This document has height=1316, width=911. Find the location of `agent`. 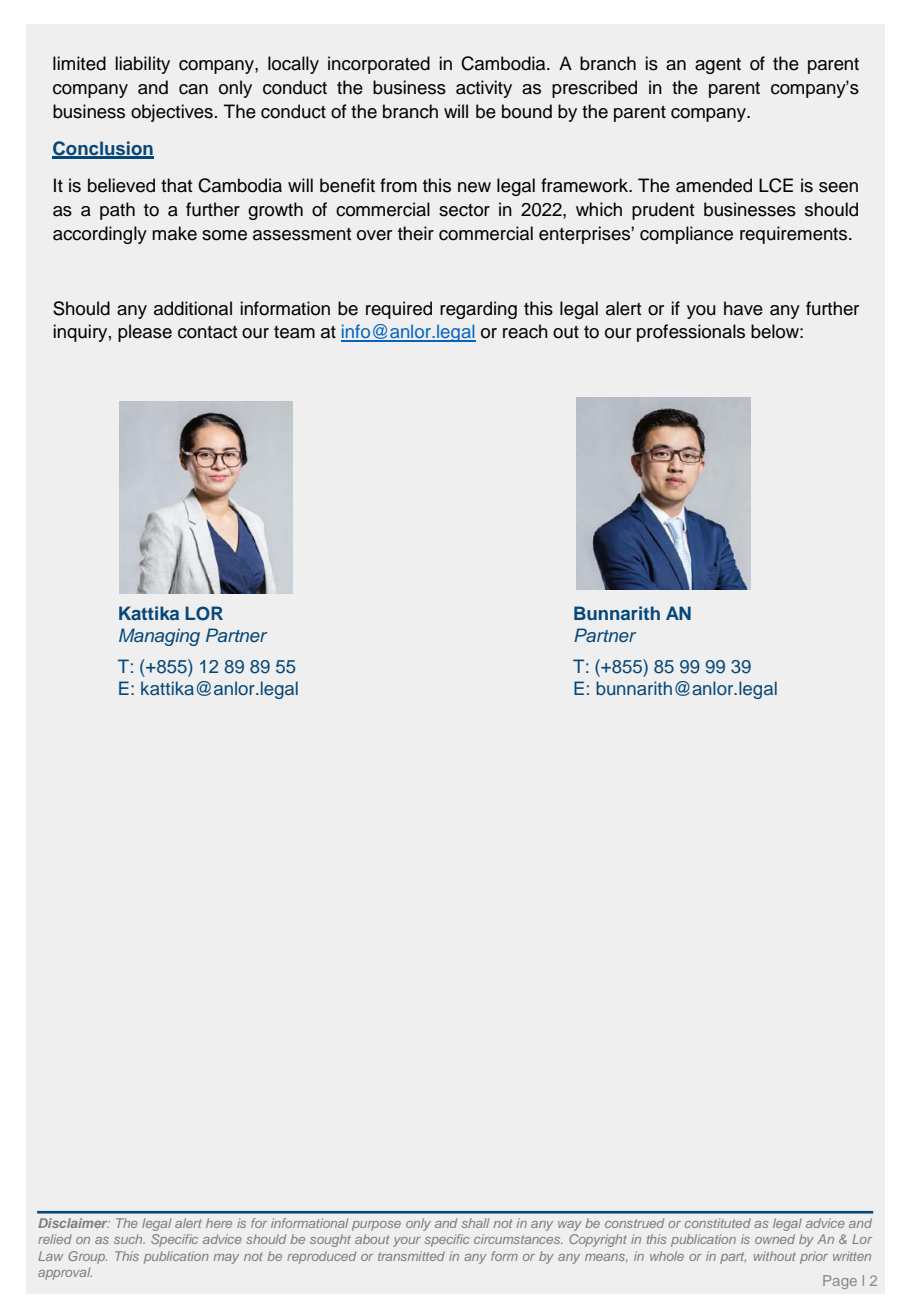

agent is located at coordinates (718, 66).
